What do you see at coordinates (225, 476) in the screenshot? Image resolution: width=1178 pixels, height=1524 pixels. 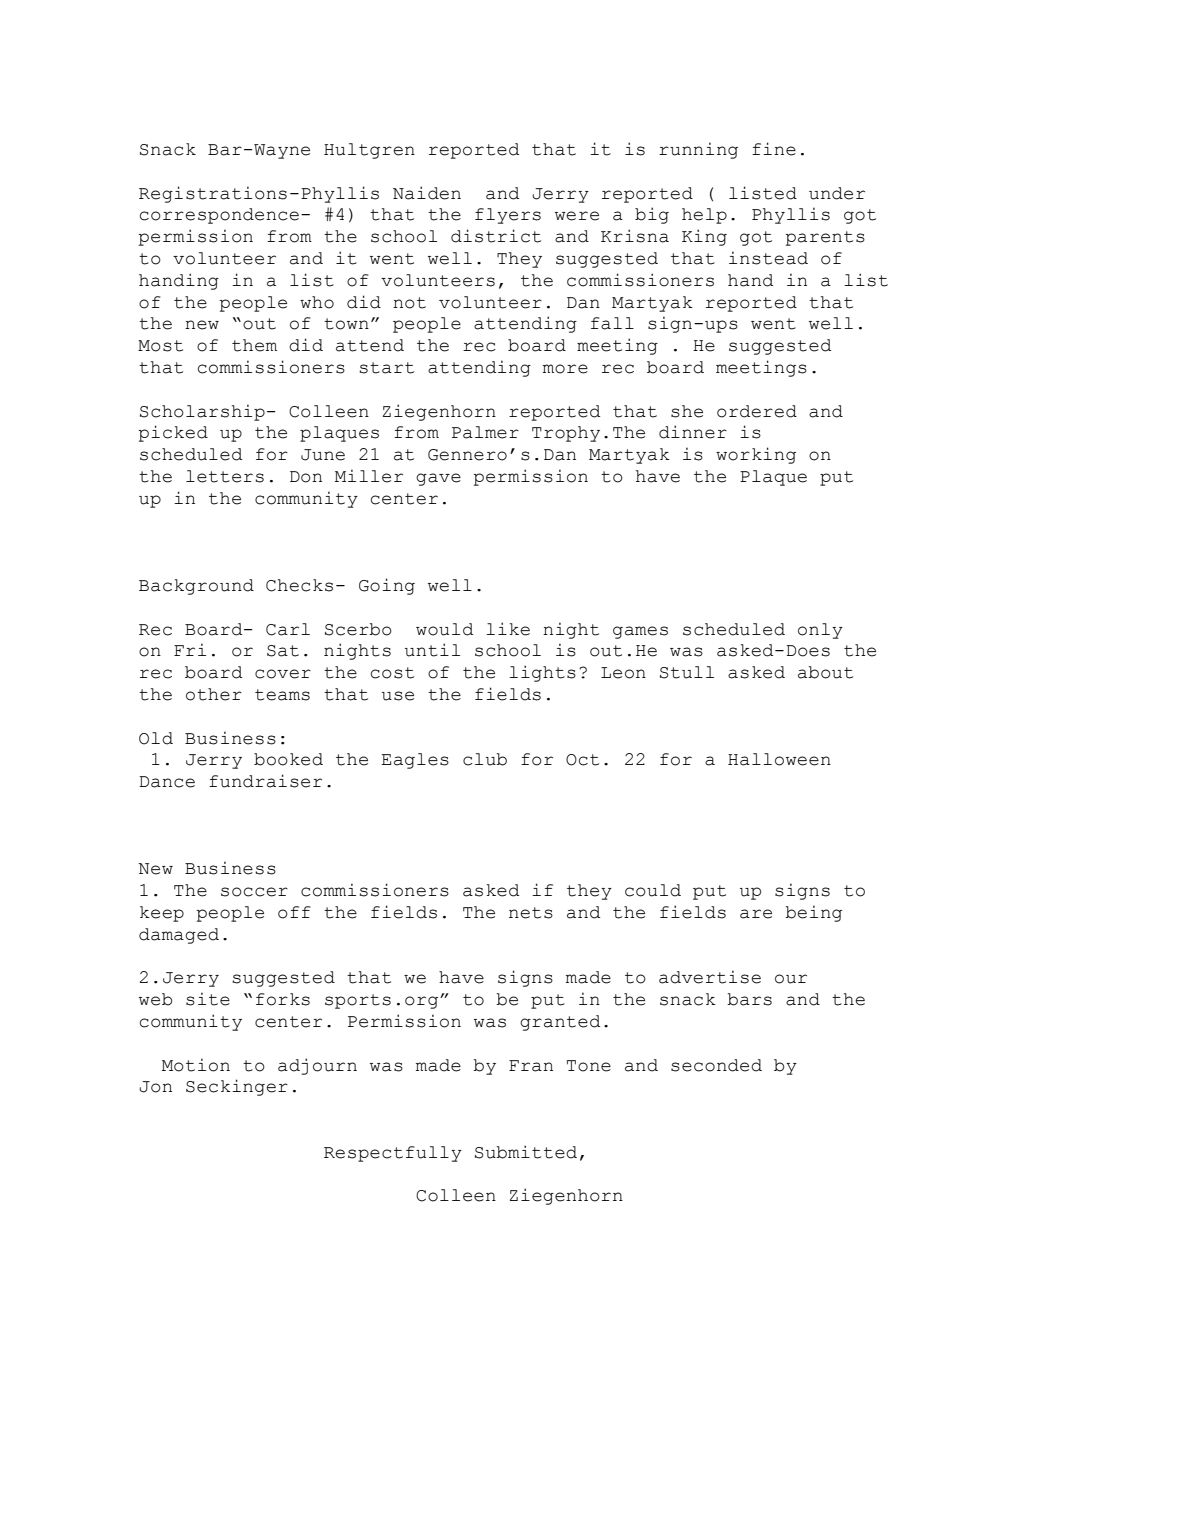 I see `letters` at bounding box center [225, 476].
